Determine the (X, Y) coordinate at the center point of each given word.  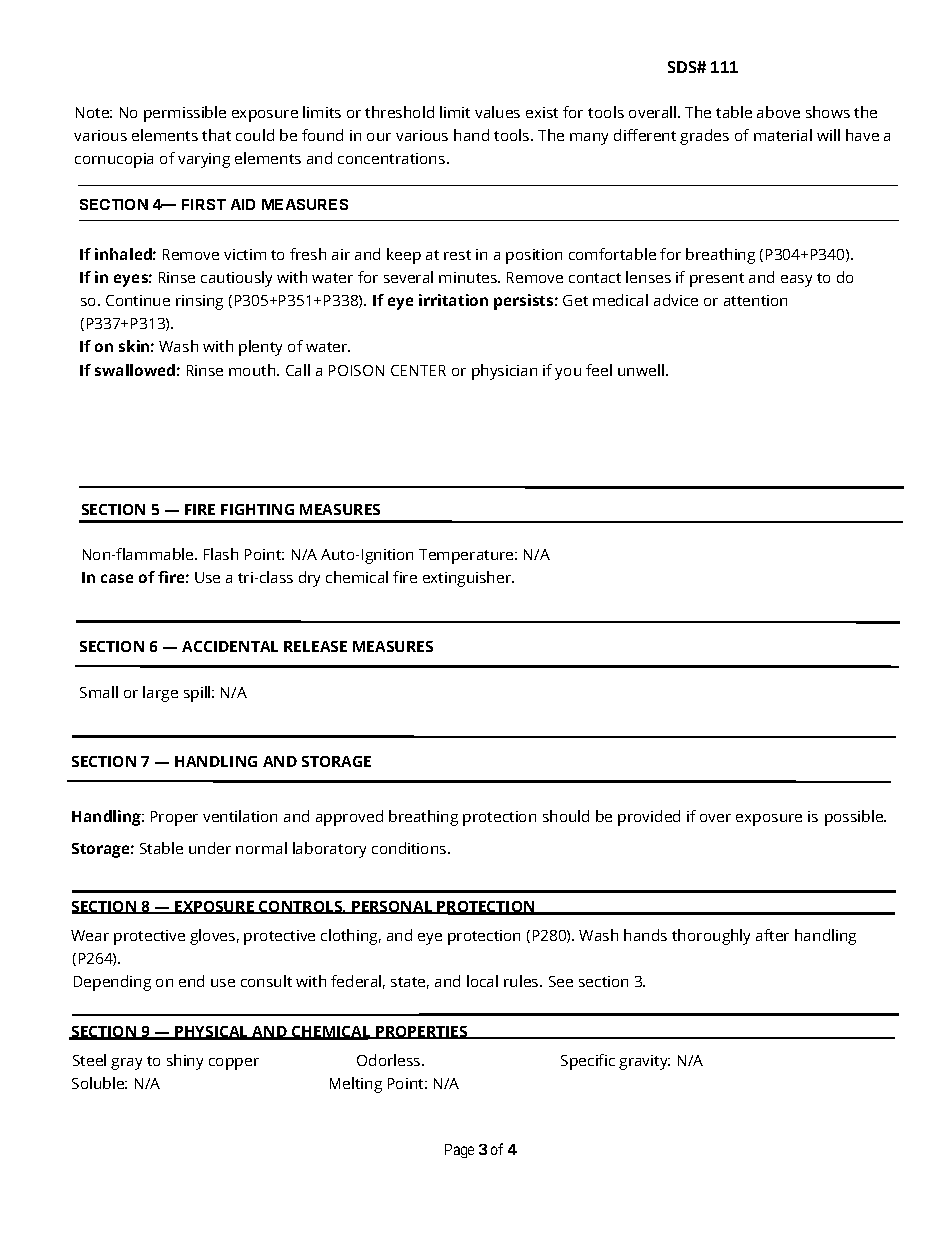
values (497, 112)
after (772, 935)
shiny (185, 1062)
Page (459, 1151)
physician (504, 372)
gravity (644, 1062)
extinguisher (468, 579)
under (210, 848)
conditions (410, 848)
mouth (253, 370)
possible (855, 818)
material (783, 135)
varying (204, 160)
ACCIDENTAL (230, 646)
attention (755, 300)
